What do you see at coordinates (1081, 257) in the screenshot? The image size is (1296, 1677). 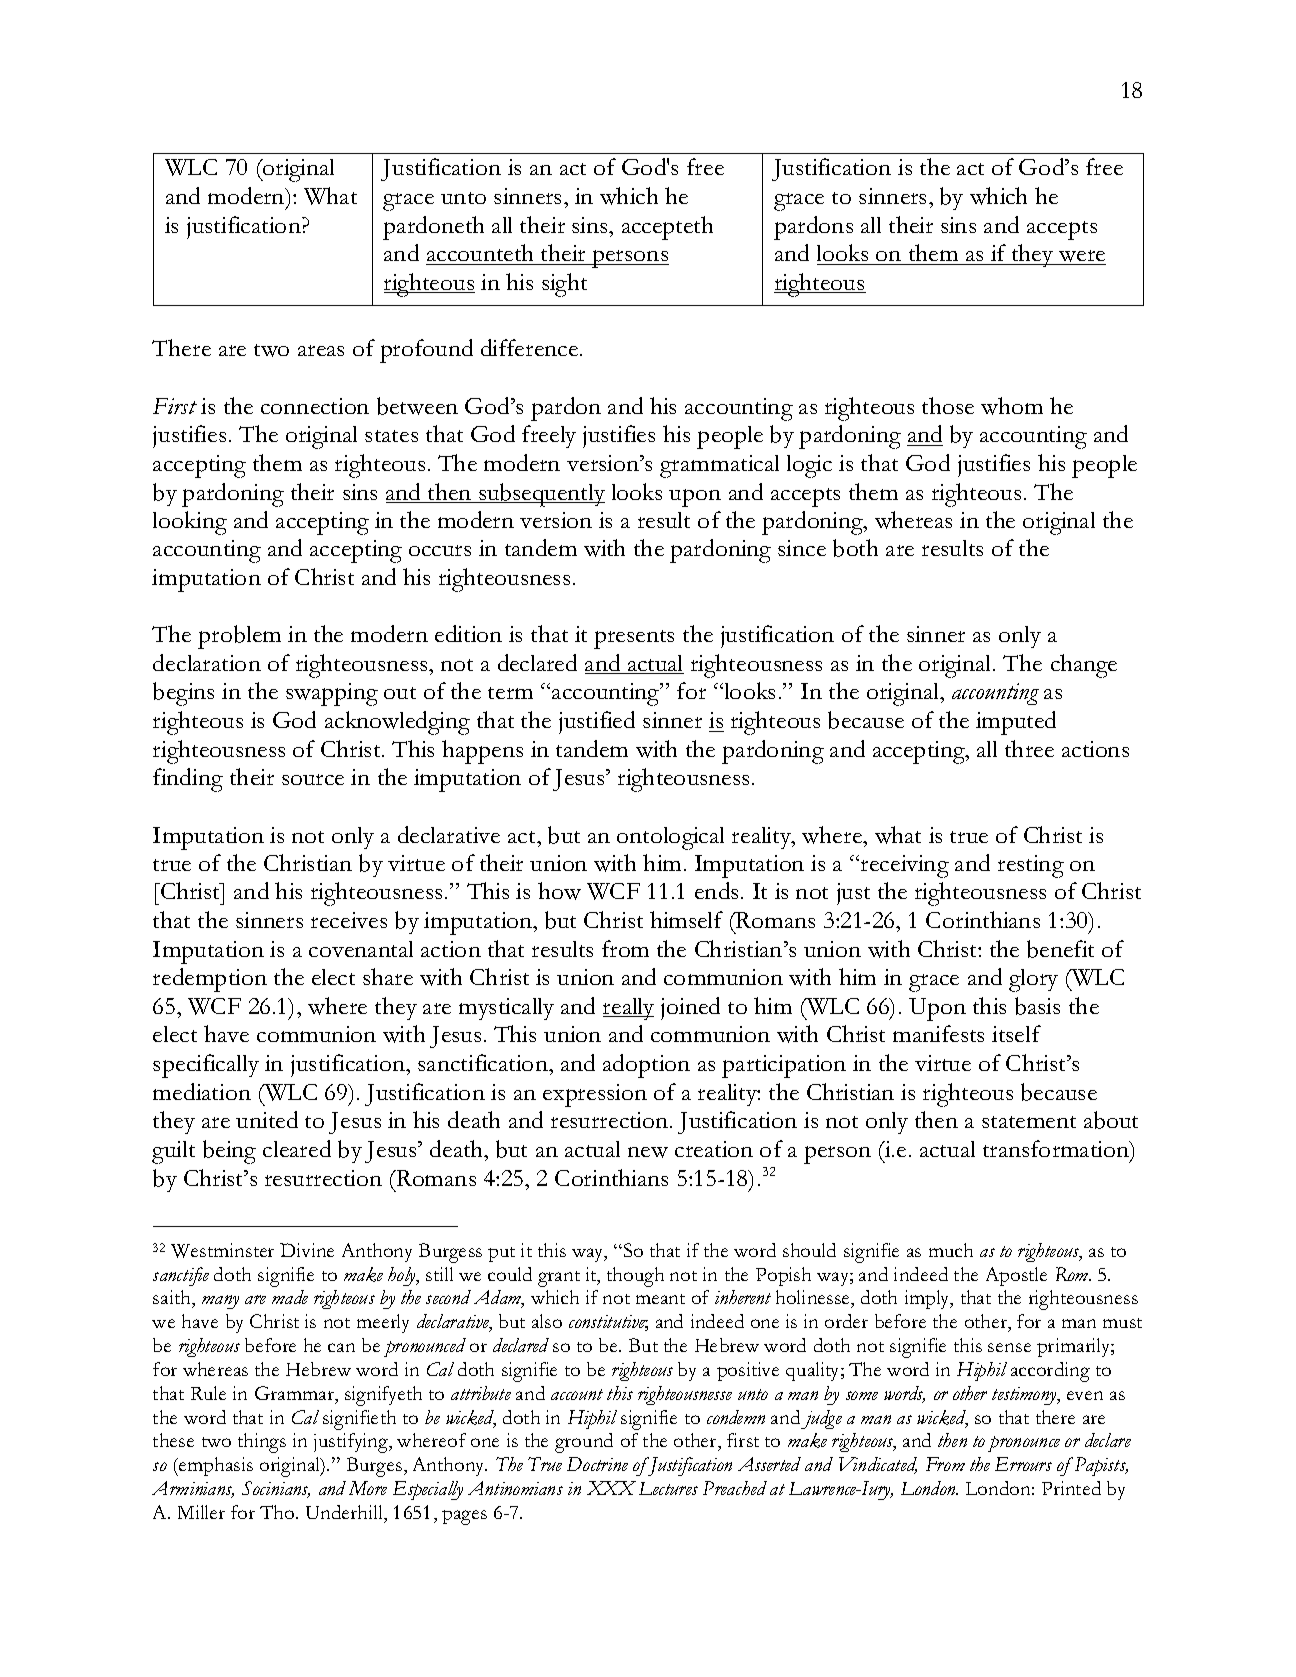 I see `were` at bounding box center [1081, 257].
